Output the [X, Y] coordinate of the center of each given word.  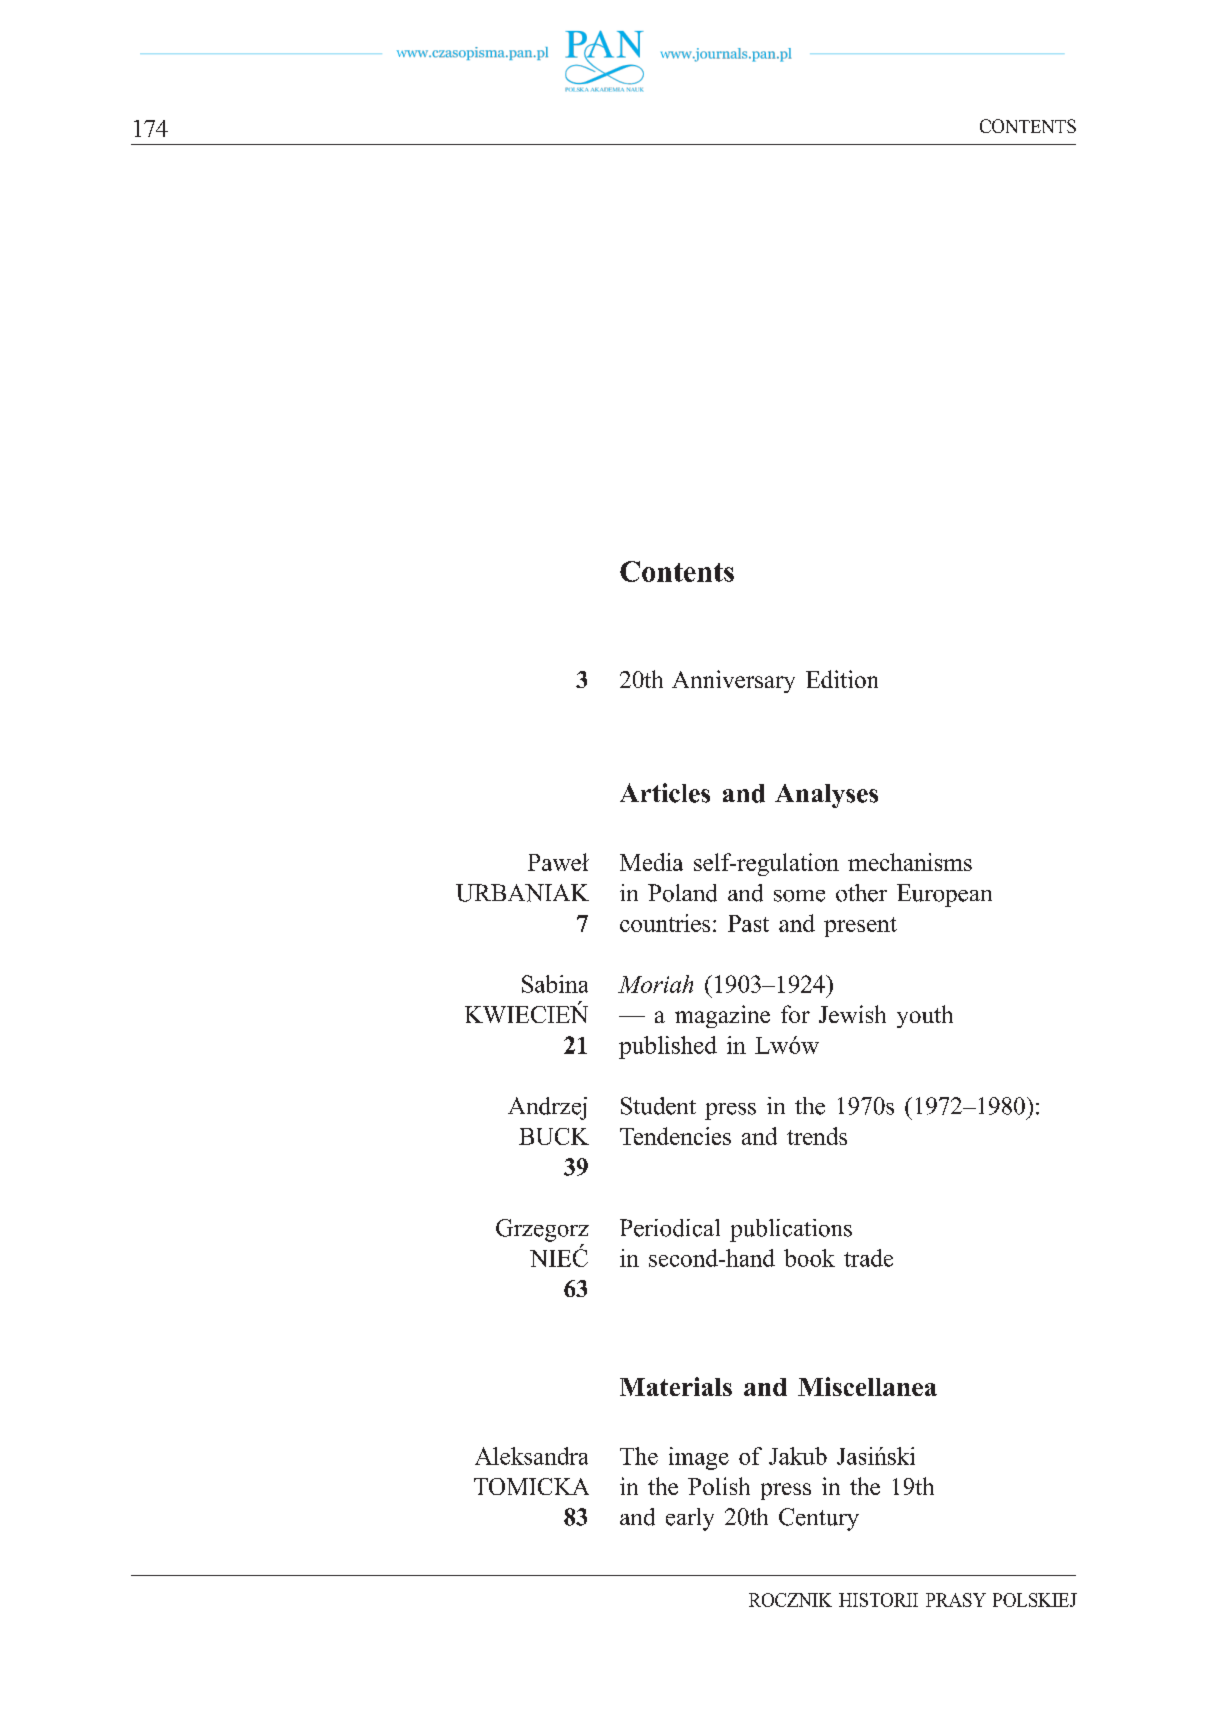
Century [819, 1519]
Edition [842, 679]
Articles [665, 793]
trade [868, 1258]
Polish [719, 1486]
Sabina [555, 984]
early [690, 1519]
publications [791, 1230]
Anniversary [733, 681]
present [860, 927]
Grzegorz [542, 1230]
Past [748, 923]
